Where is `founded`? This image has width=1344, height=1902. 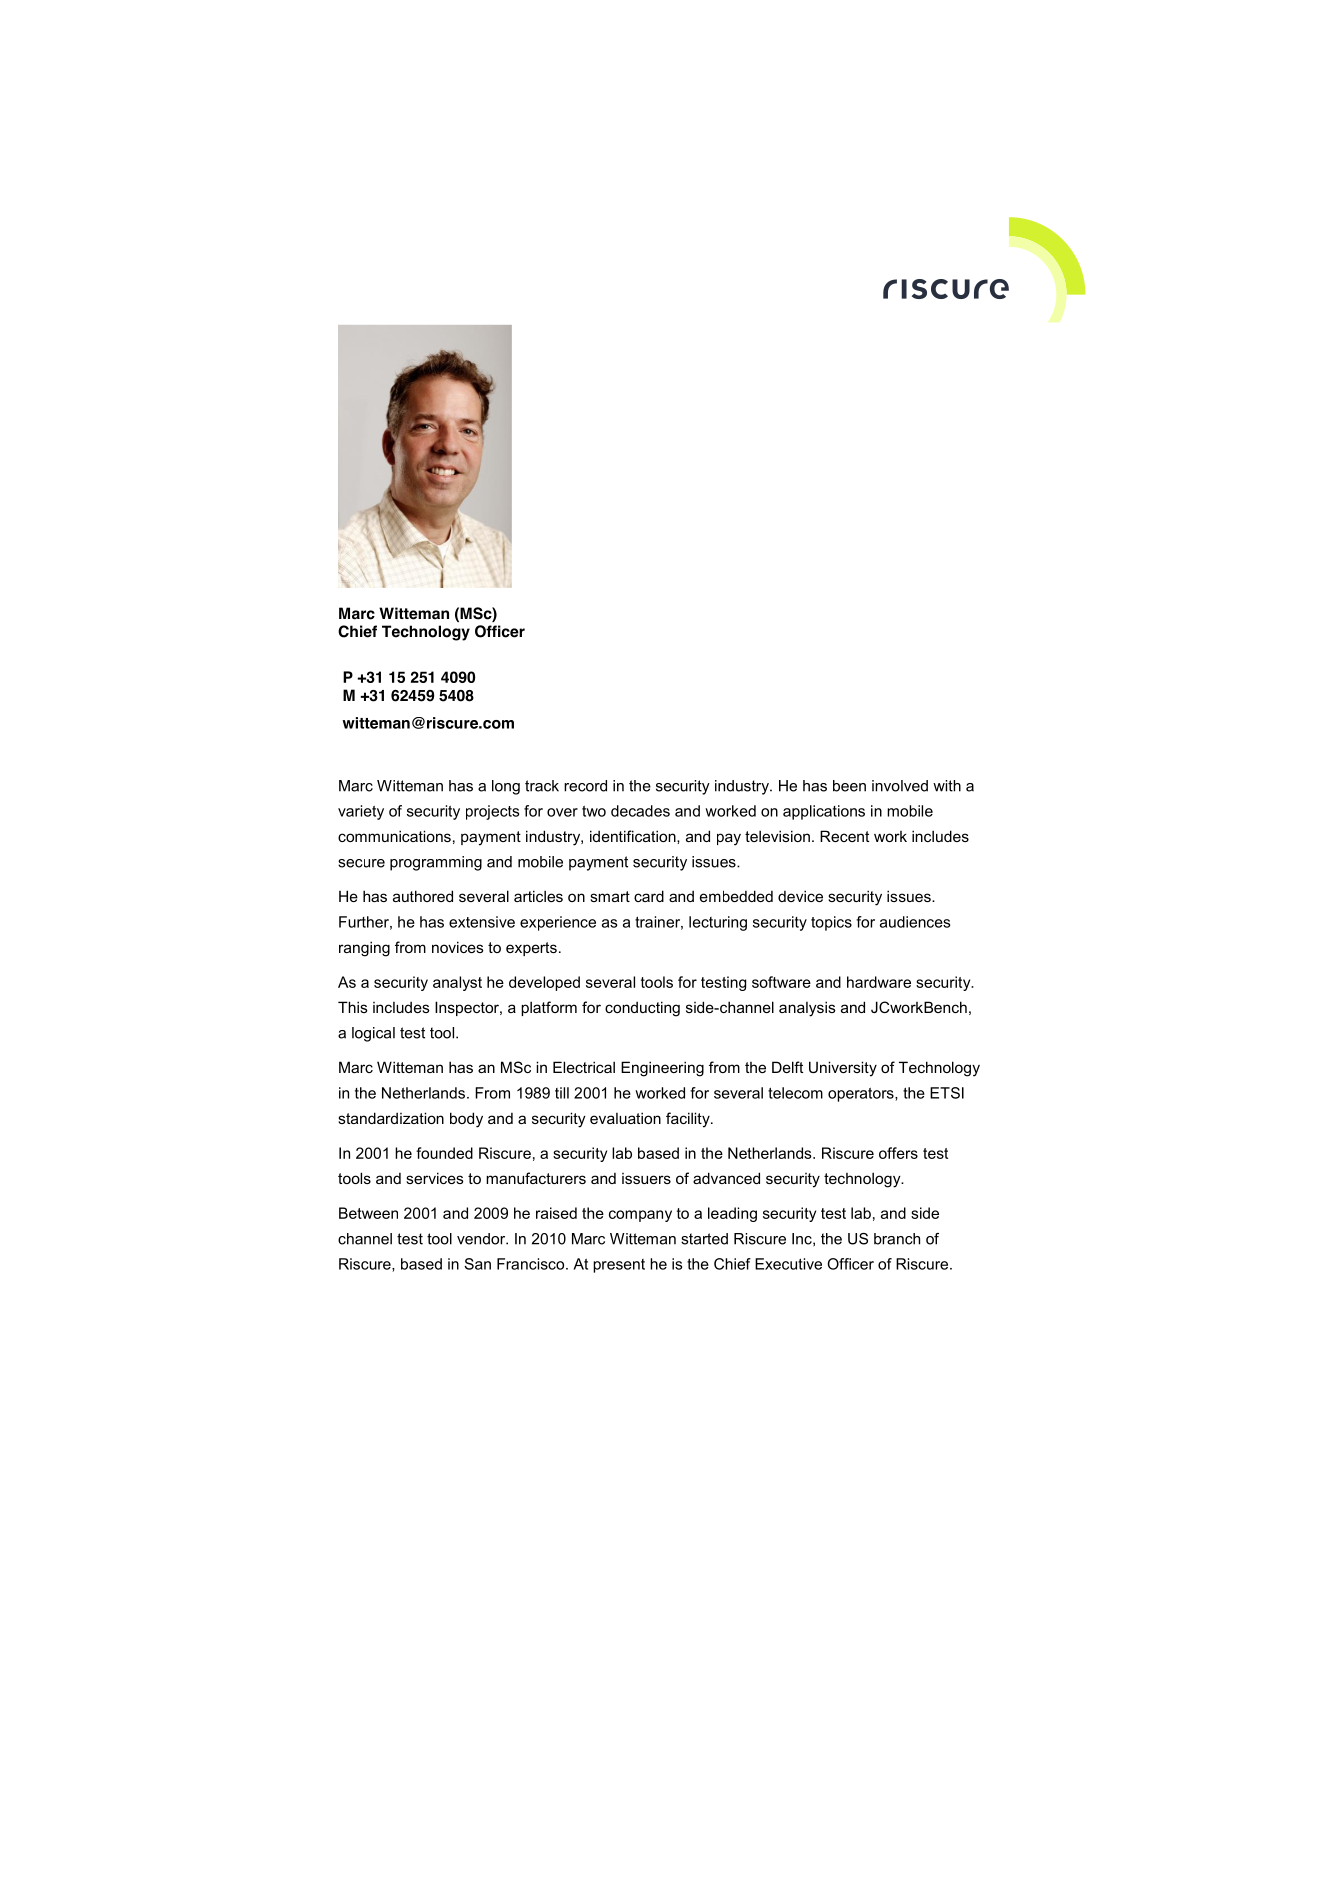 founded is located at coordinates (444, 1153).
